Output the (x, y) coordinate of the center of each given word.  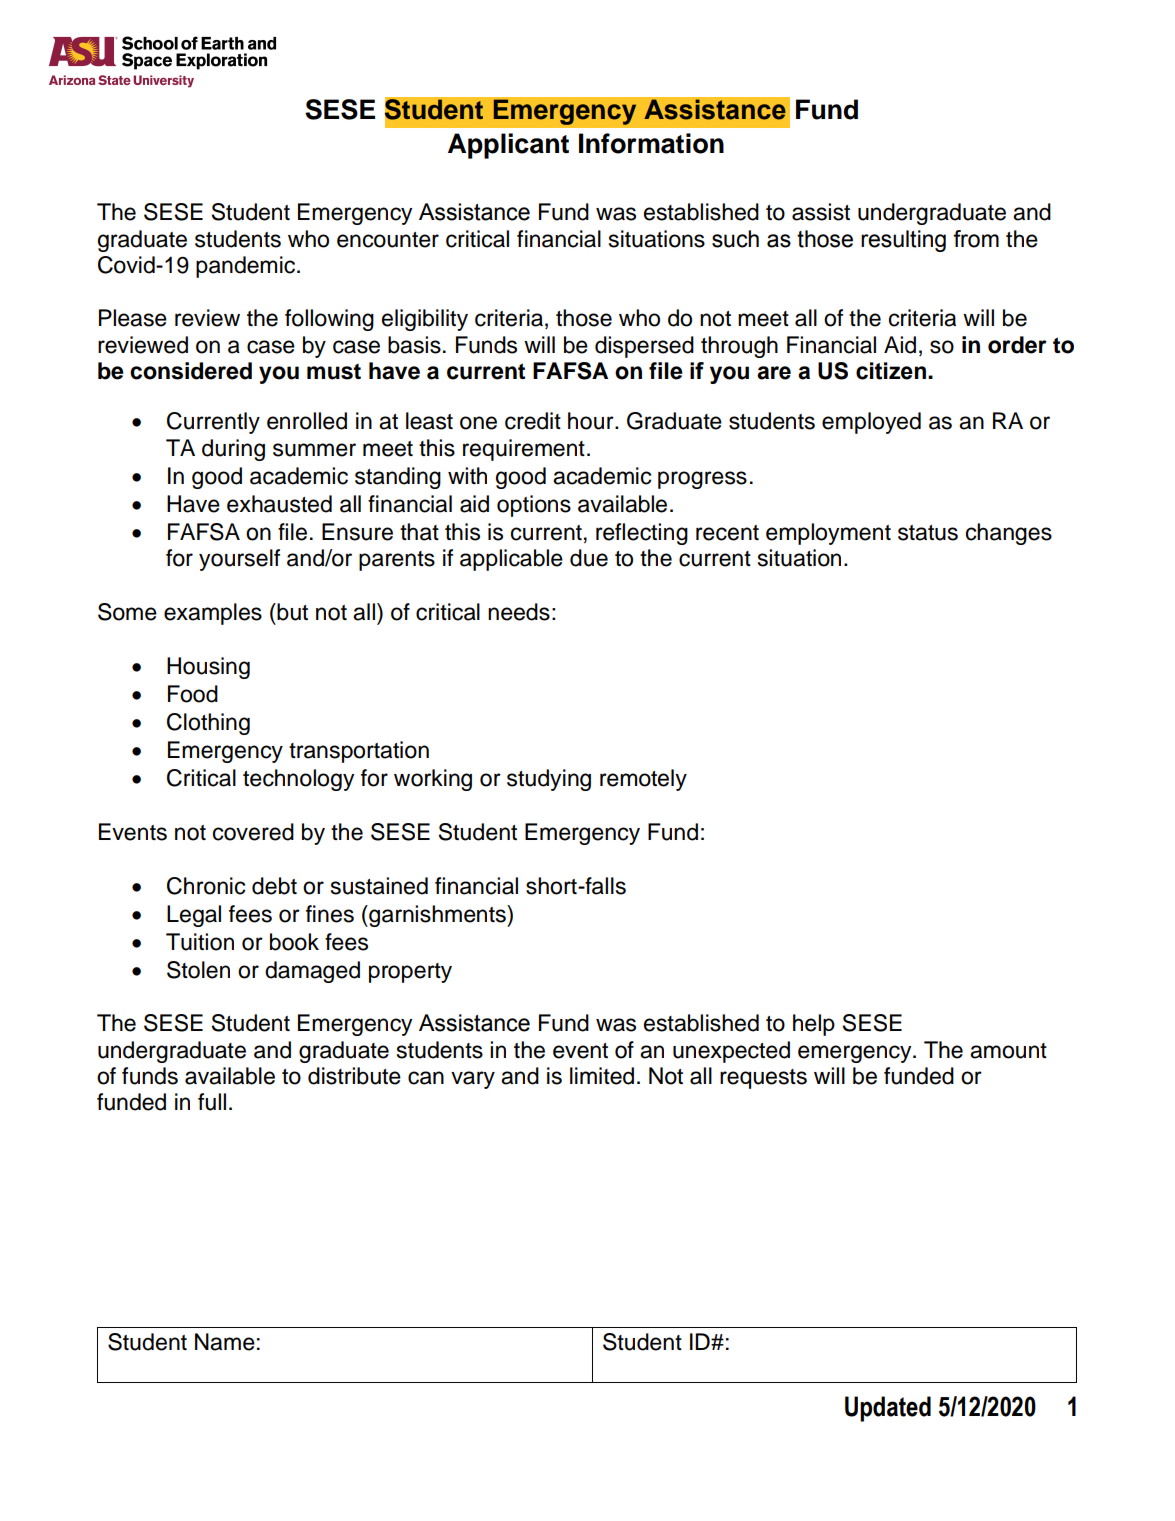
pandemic (247, 267)
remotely (643, 780)
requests (763, 1079)
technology (298, 780)
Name (225, 1342)
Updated (888, 1409)
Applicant (508, 146)
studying (549, 780)
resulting (903, 241)
